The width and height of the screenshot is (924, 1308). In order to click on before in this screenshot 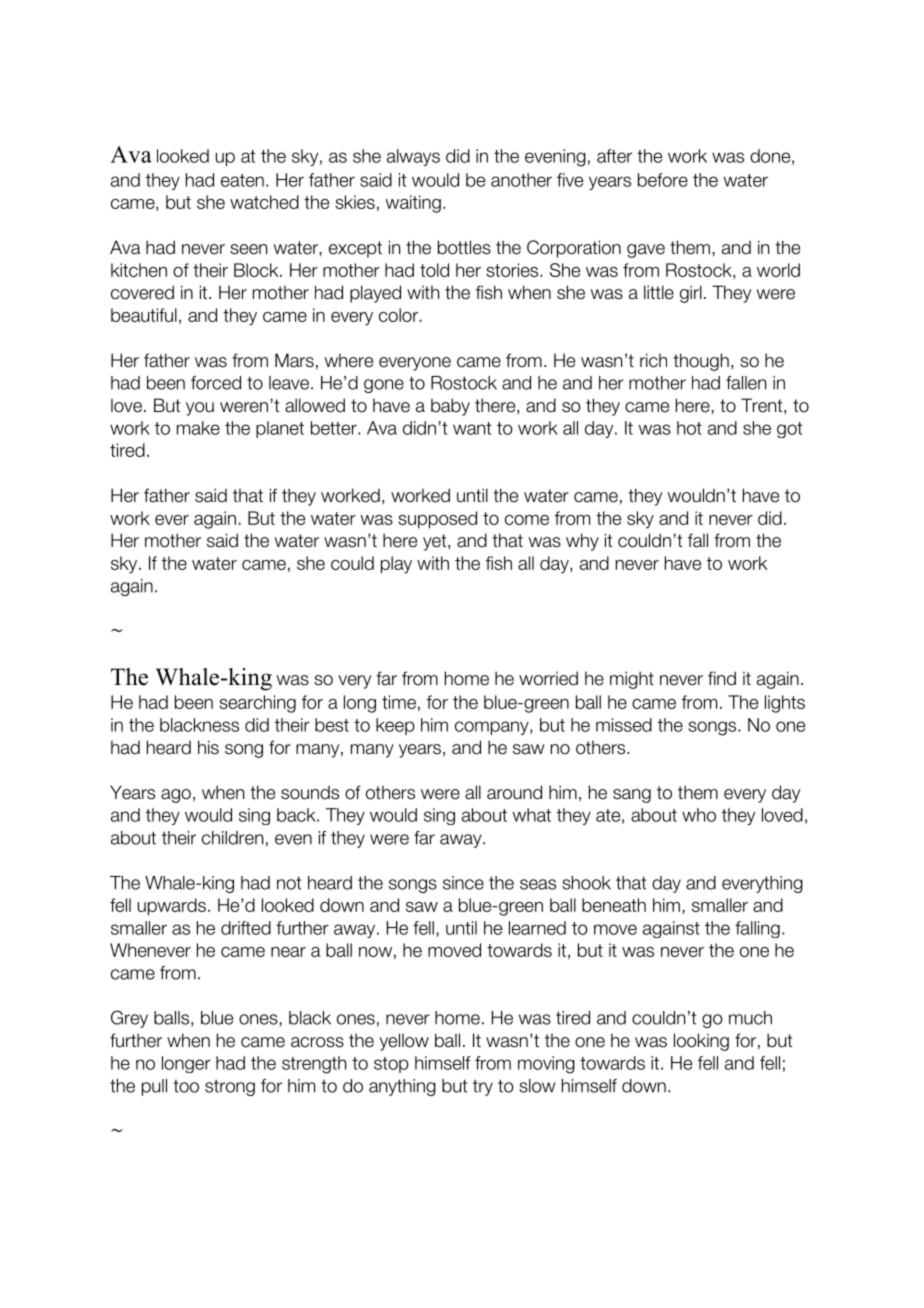, I will do `click(663, 180)`.
